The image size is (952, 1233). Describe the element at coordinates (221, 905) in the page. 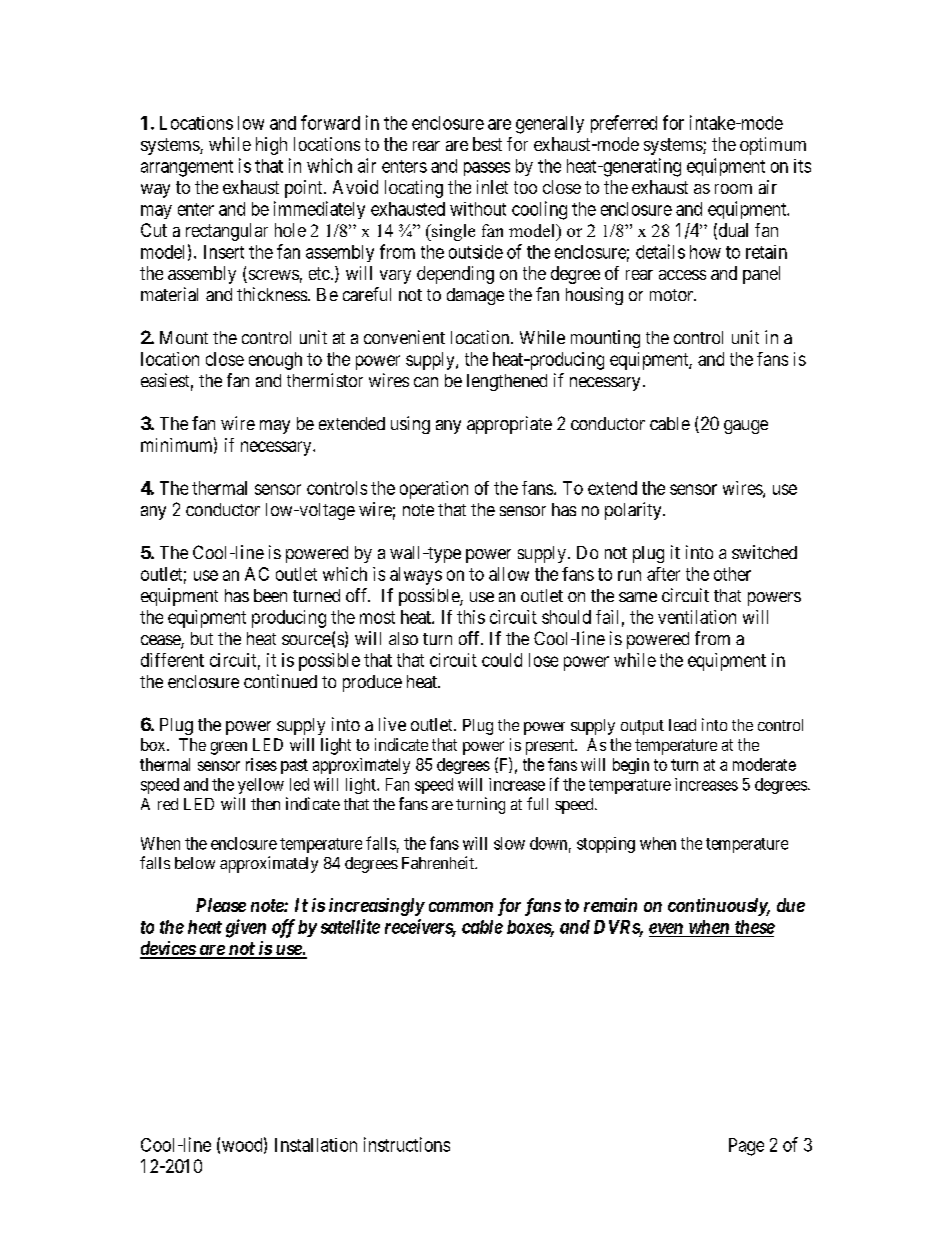

I see `Please` at that location.
